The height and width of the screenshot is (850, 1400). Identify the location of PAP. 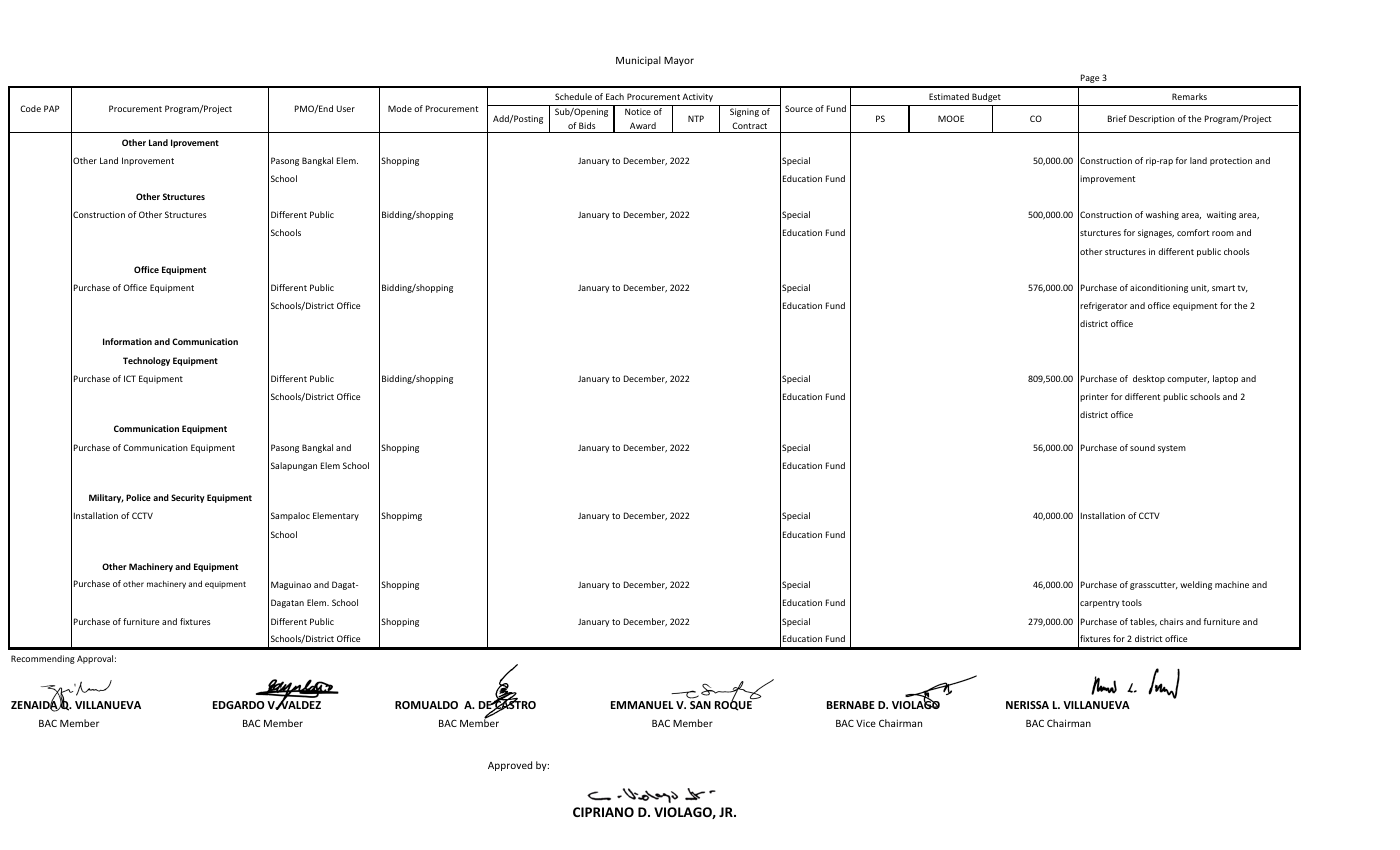
(51, 108).
